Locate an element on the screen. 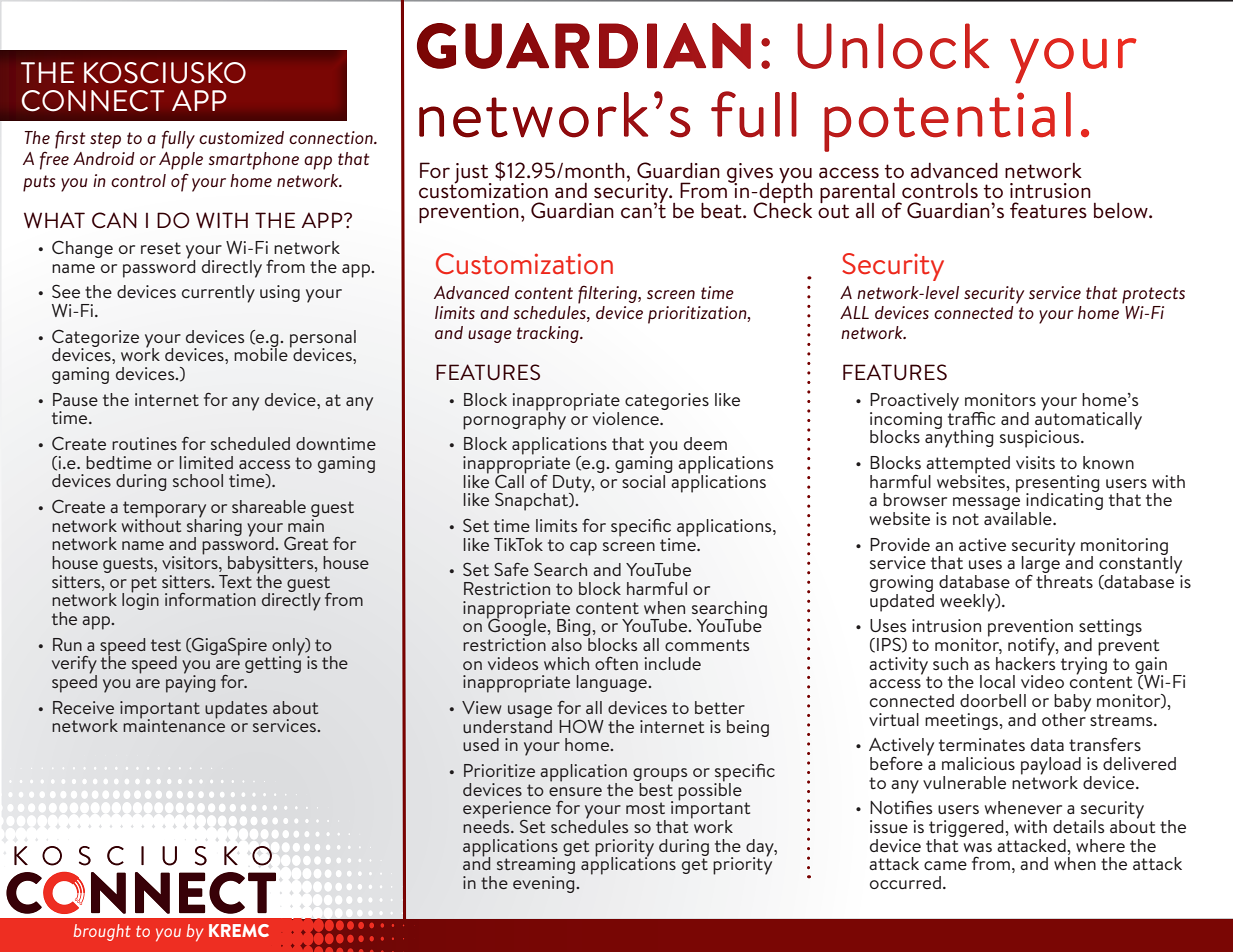 Image resolution: width=1233 pixels, height=952 pixels. evening is located at coordinates (545, 884).
